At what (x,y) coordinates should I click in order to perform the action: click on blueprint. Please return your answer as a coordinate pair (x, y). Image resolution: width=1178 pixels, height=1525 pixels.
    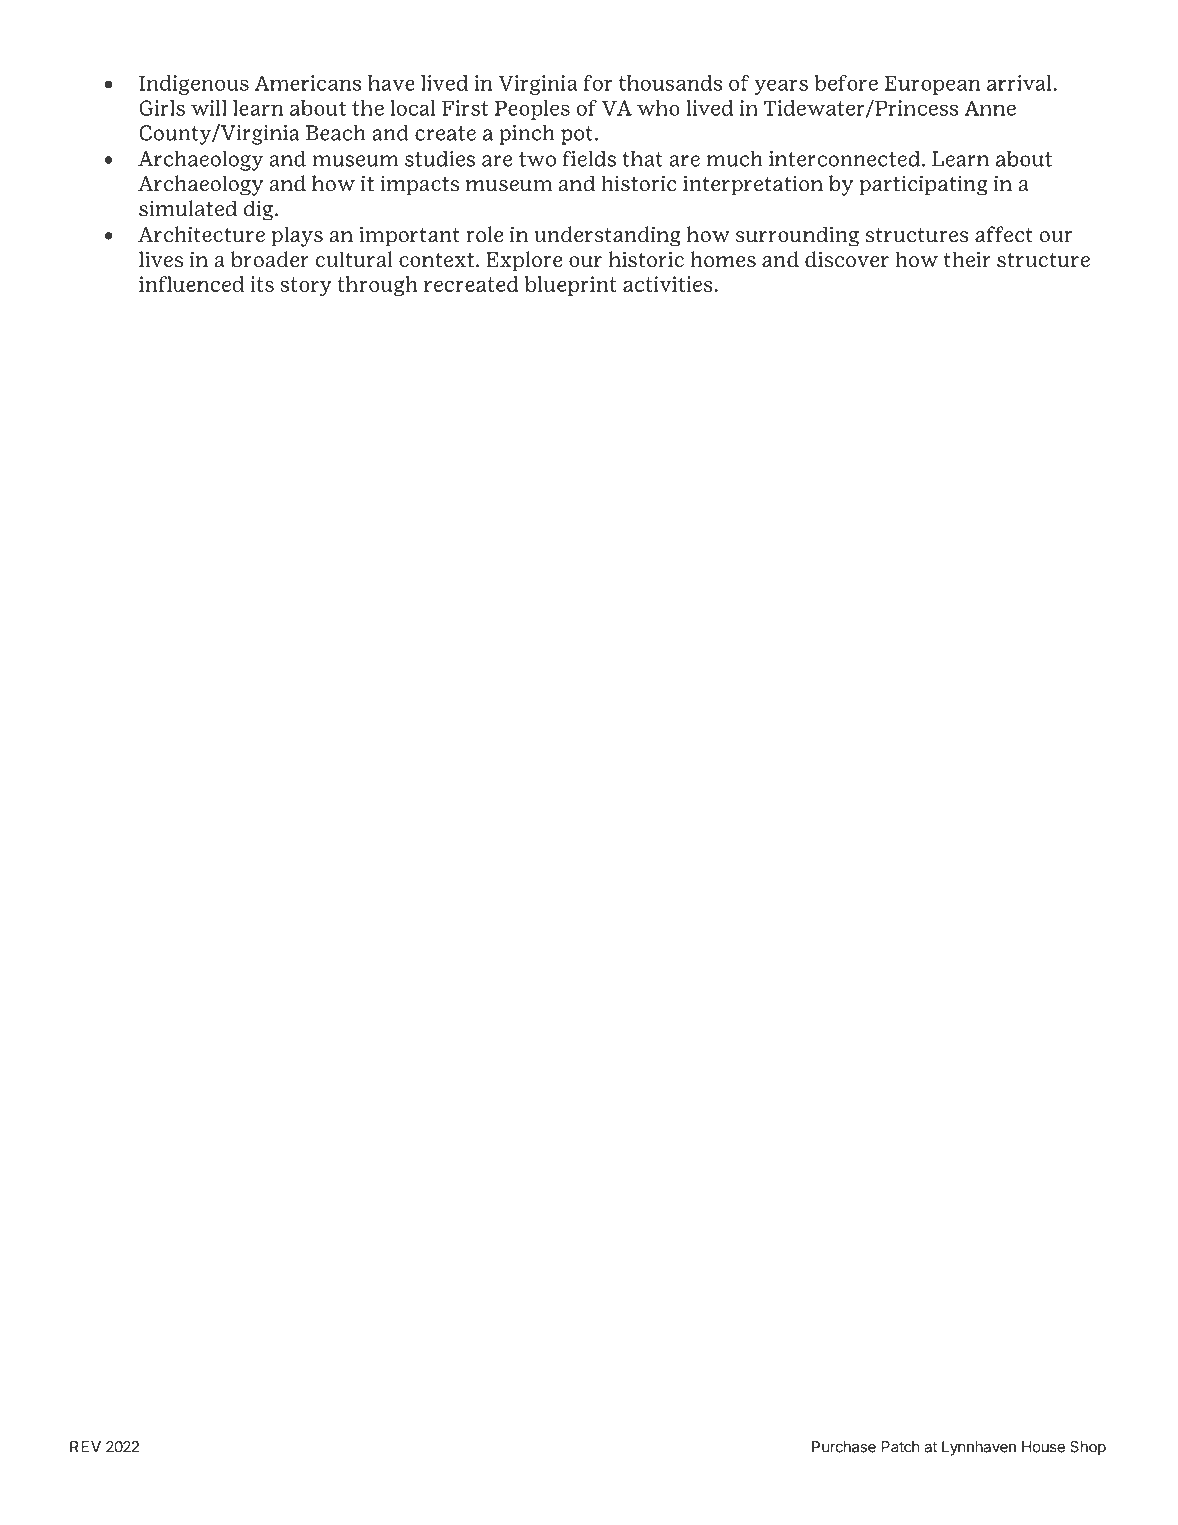
    Looking at the image, I should click on (571, 286).
